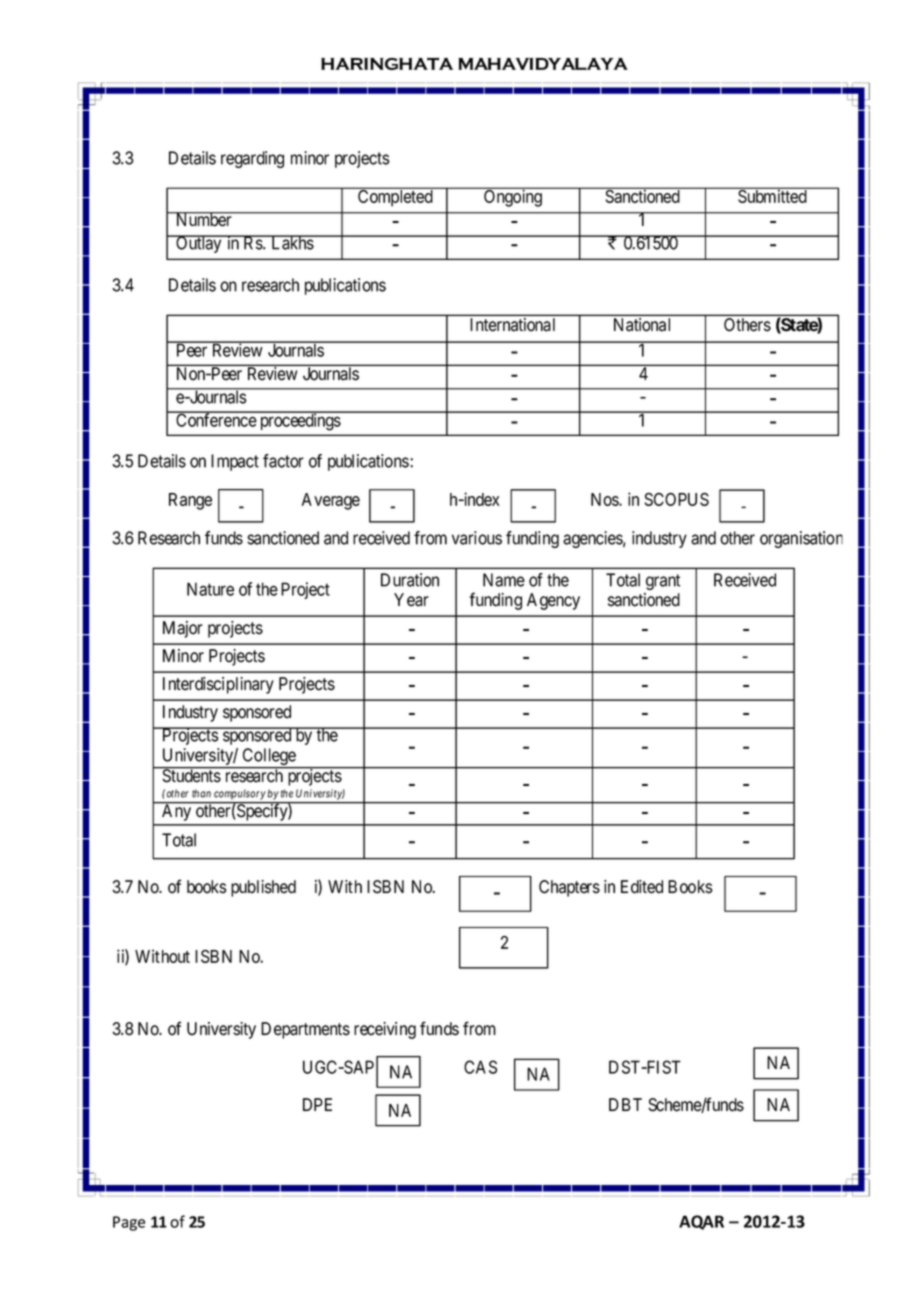  What do you see at coordinates (263, 888) in the document?
I see `published` at bounding box center [263, 888].
